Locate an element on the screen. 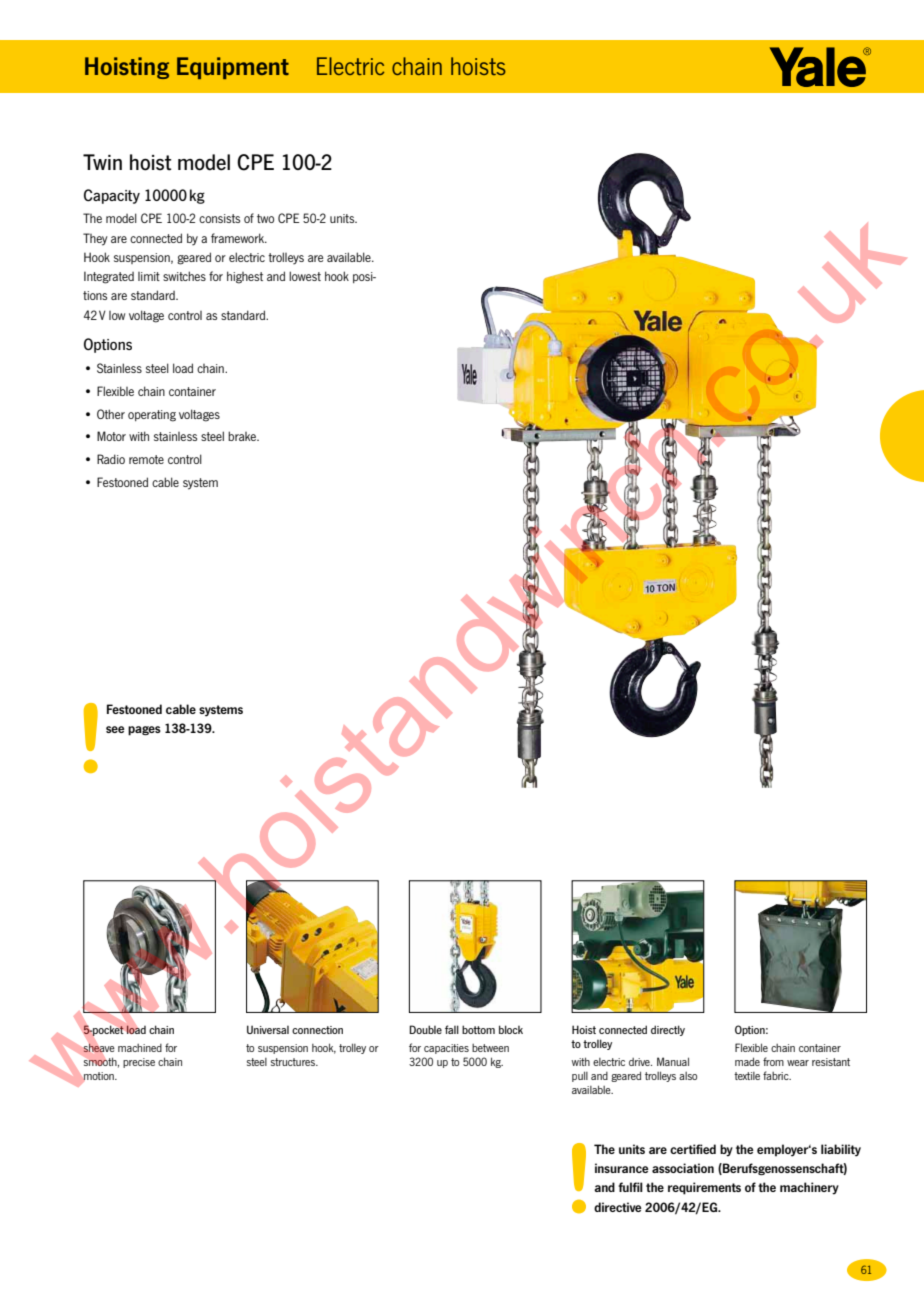 The height and width of the screenshot is (1308, 924). Equipment is located at coordinates (233, 68).
